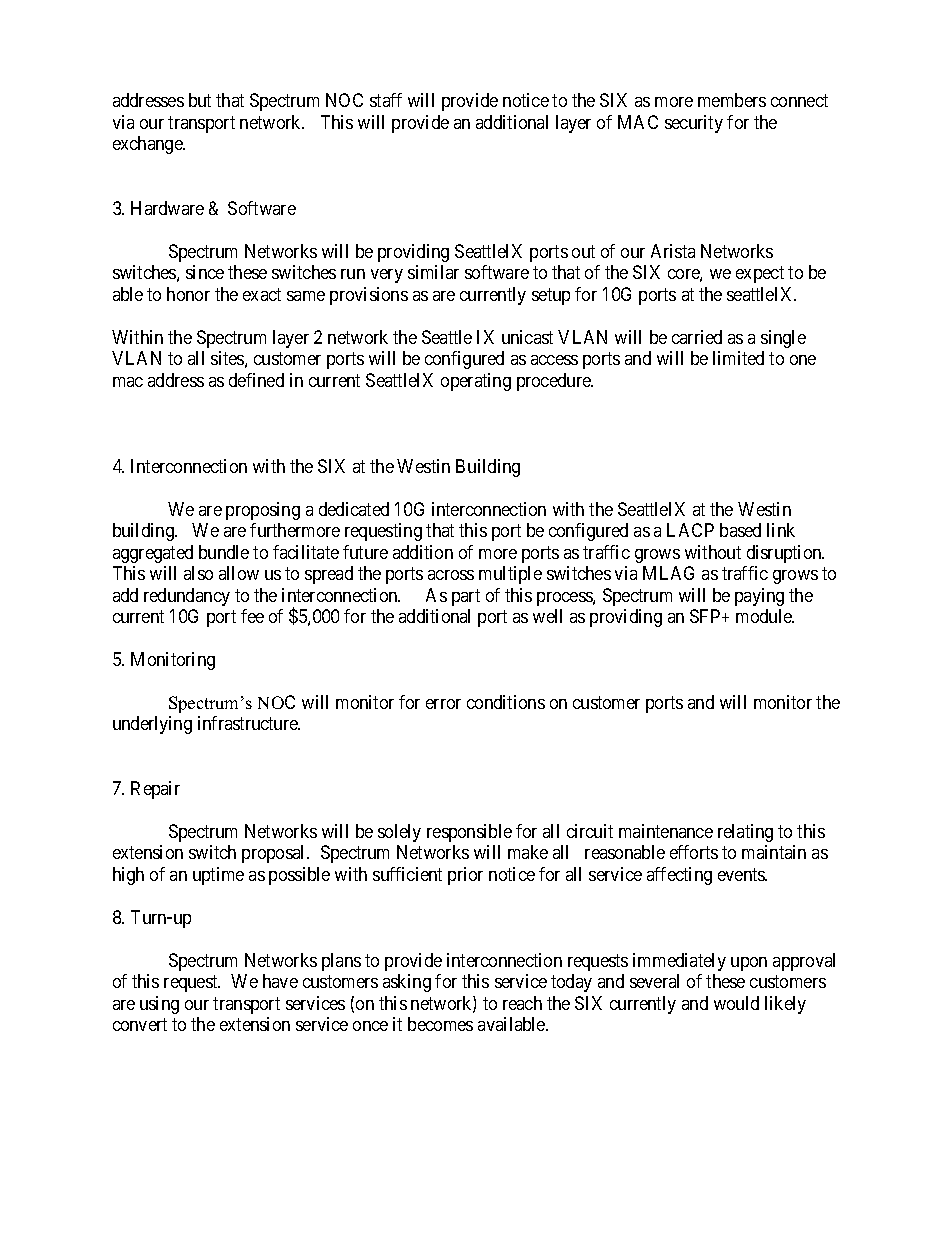  I want to click on security, so click(694, 124).
